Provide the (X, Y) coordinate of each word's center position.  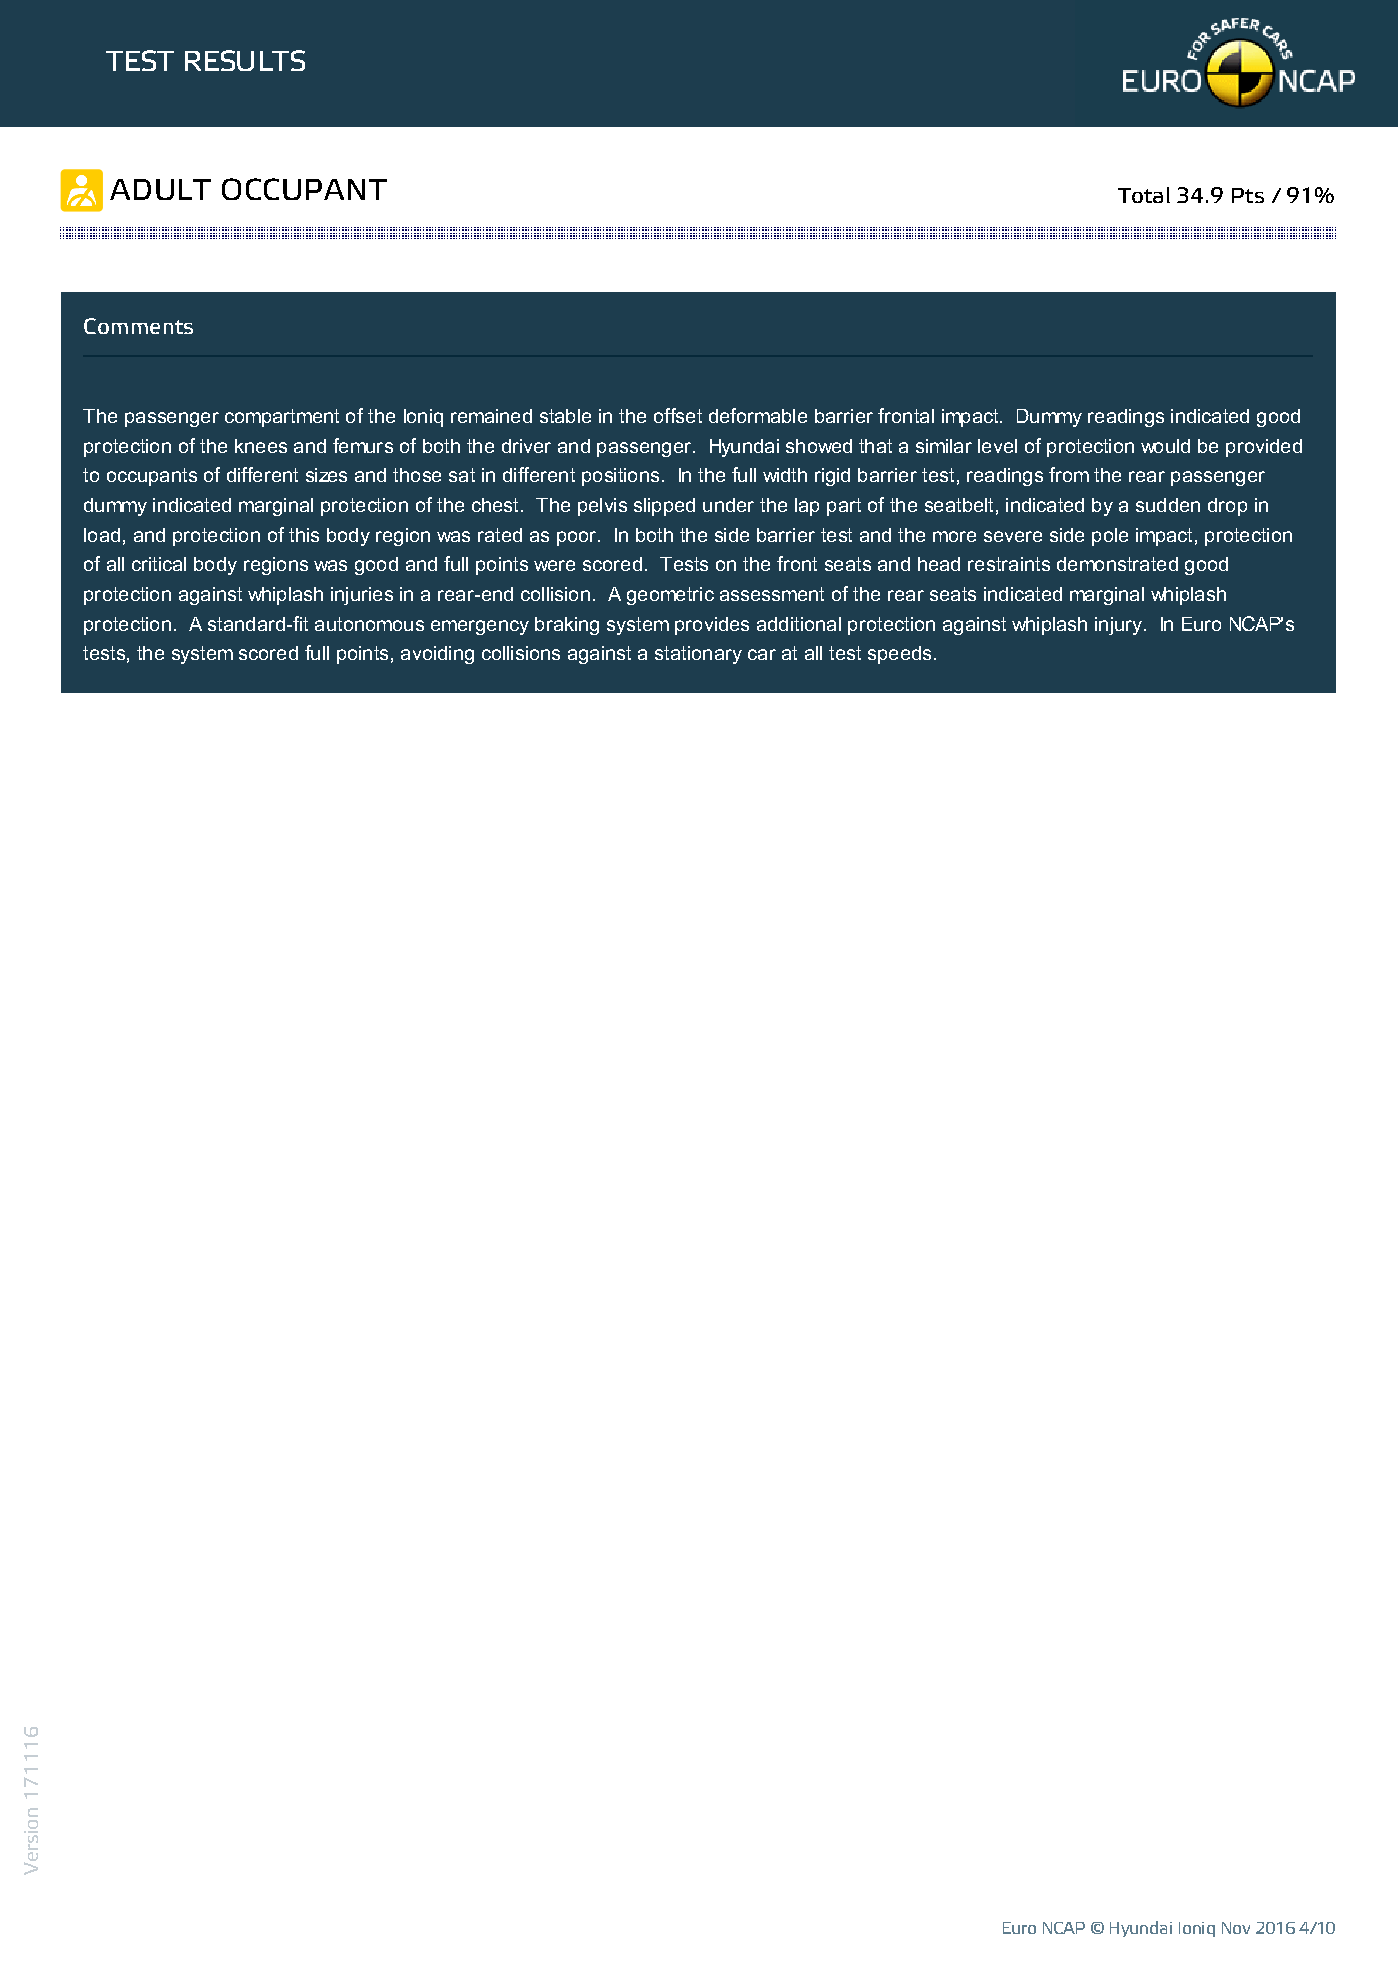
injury (1120, 626)
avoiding (437, 655)
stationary (698, 655)
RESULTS (245, 60)
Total (1144, 195)
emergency (480, 627)
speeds (899, 655)
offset (678, 415)
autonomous (369, 624)
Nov (1236, 1928)
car (762, 654)
